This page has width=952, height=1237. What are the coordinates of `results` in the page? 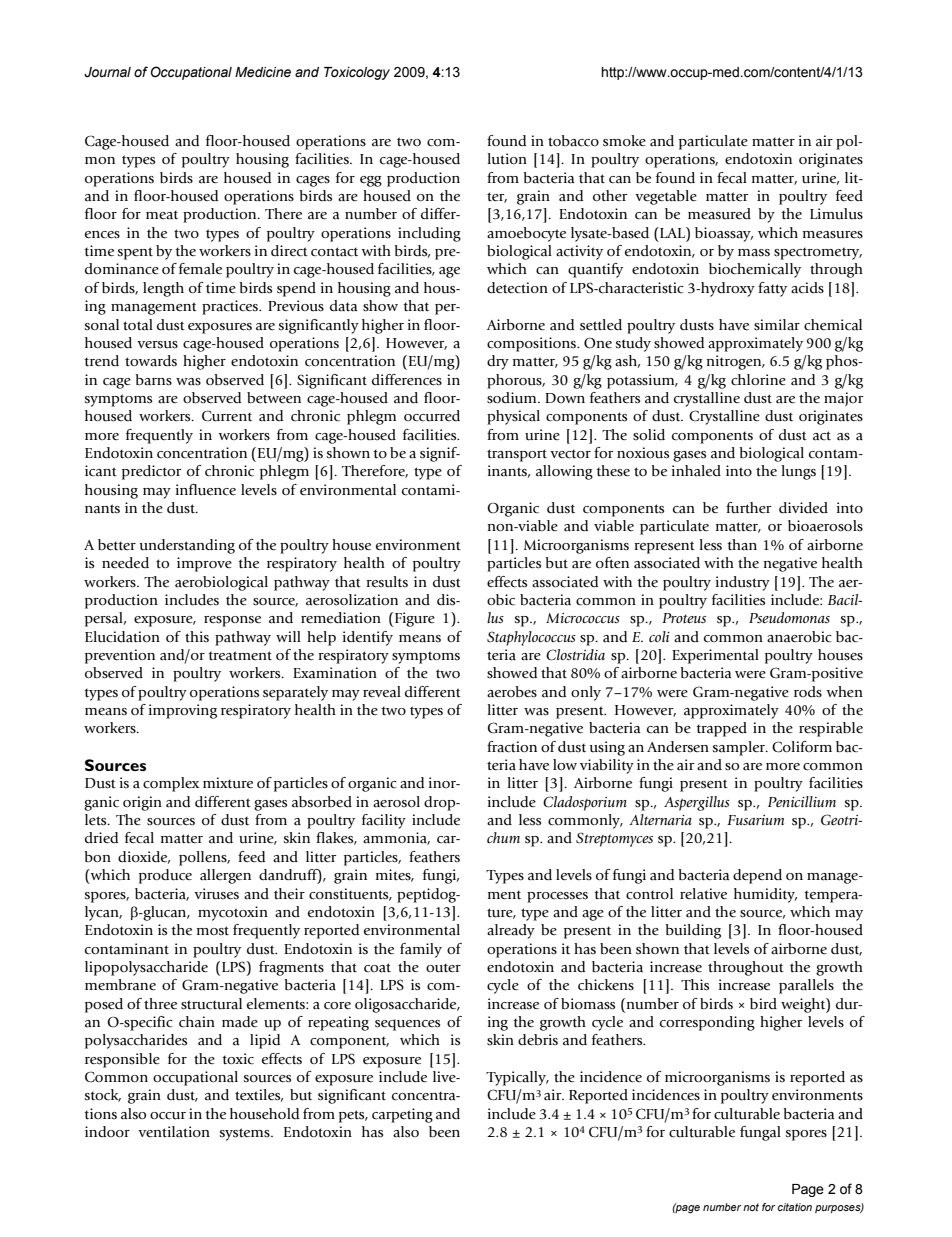 It's located at (387, 582).
